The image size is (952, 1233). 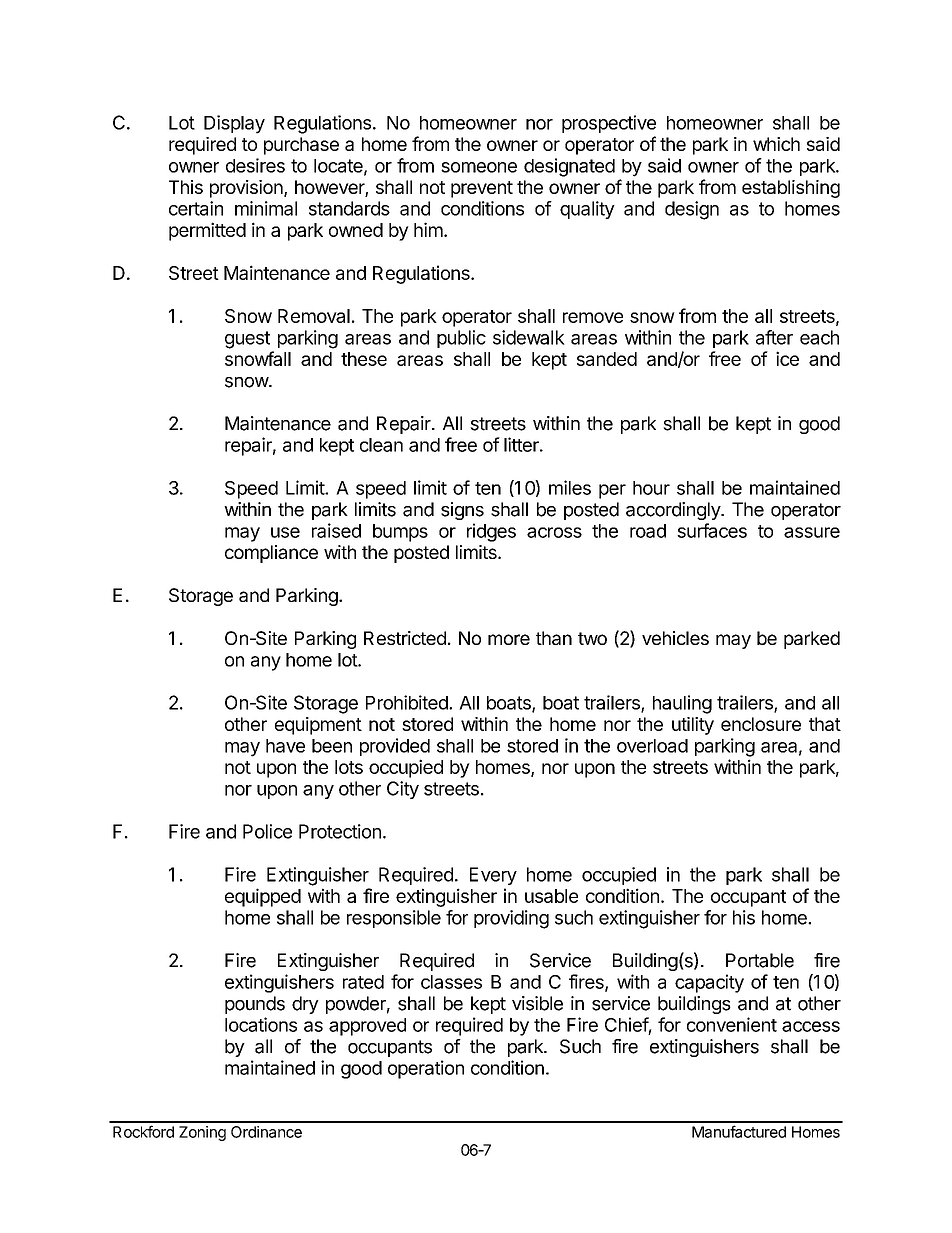 I want to click on desires, so click(x=255, y=165).
